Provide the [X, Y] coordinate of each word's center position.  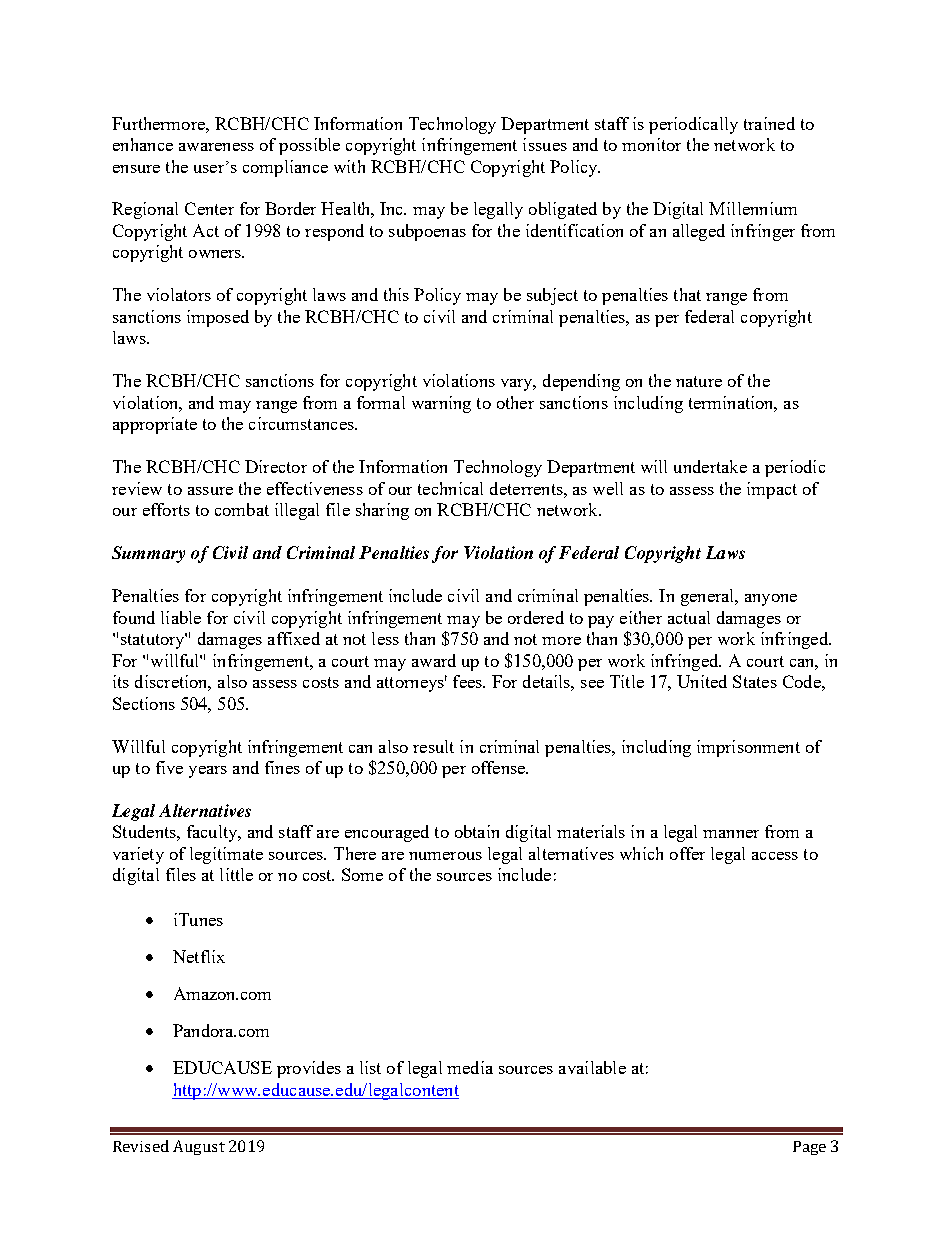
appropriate [155, 425]
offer [687, 853]
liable [181, 617]
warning [441, 404]
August [199, 1147]
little [236, 874]
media [470, 1067]
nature [699, 381]
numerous [445, 856]
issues [545, 144]
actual [689, 617]
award [434, 660]
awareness [216, 147]
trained [769, 123]
